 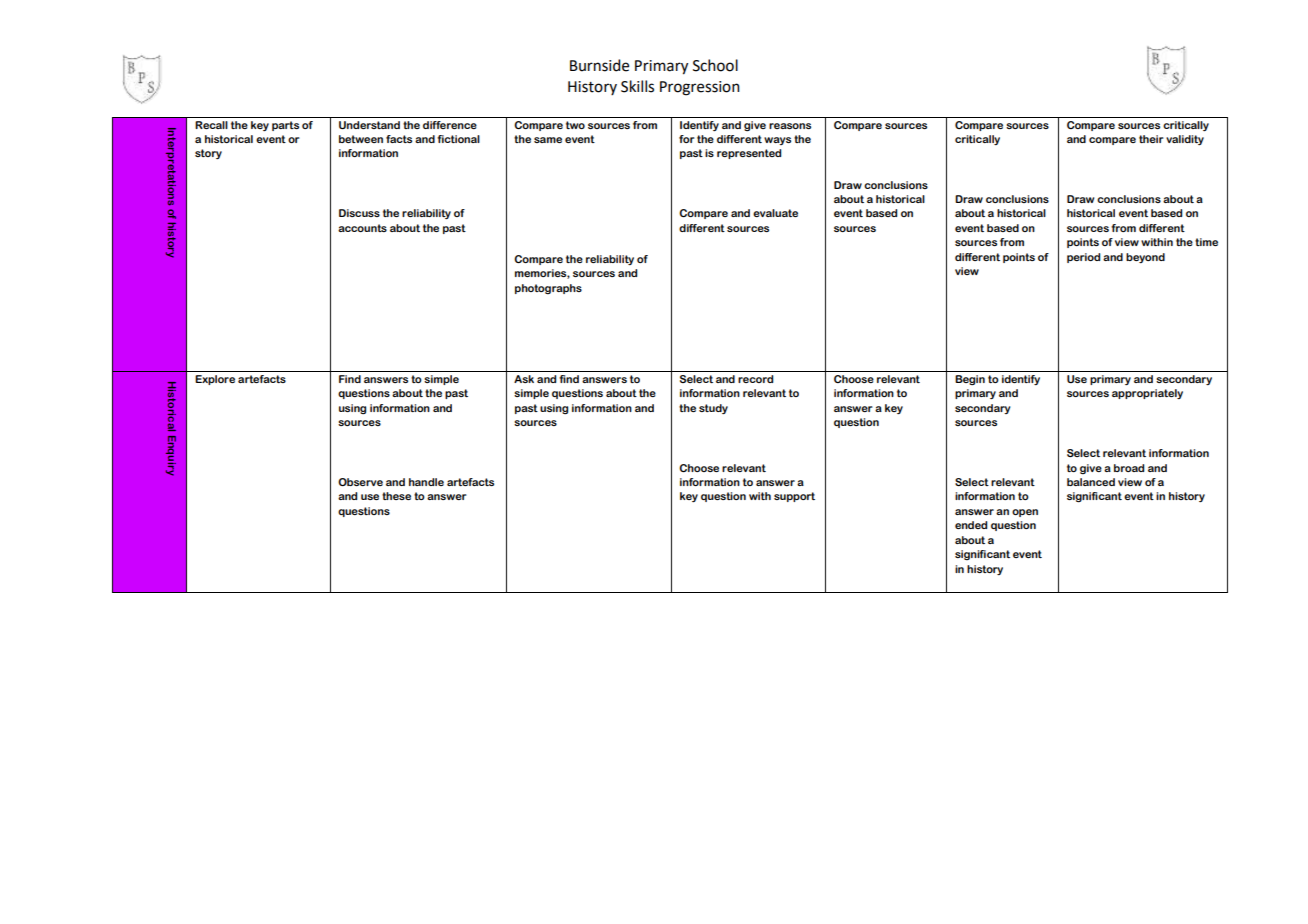 I want to click on these, so click(x=396, y=496).
